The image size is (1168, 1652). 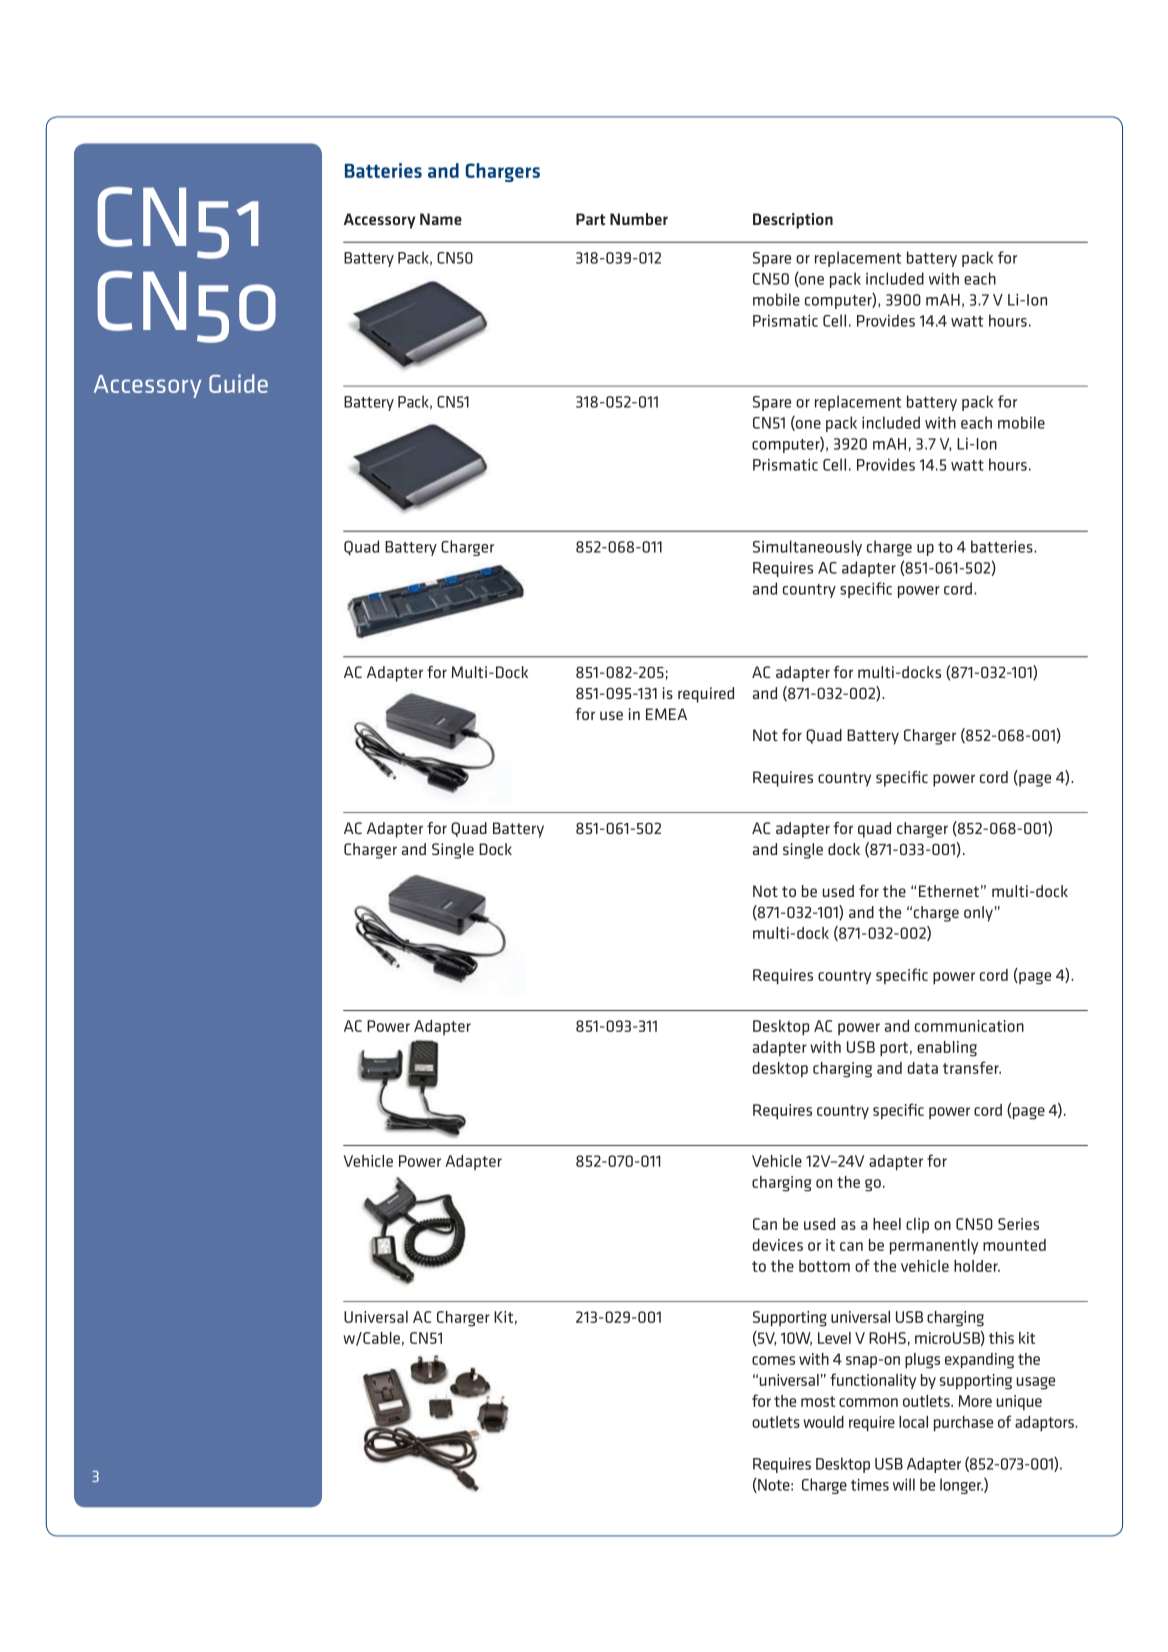 What do you see at coordinates (778, 1245) in the screenshot?
I see `devices` at bounding box center [778, 1245].
